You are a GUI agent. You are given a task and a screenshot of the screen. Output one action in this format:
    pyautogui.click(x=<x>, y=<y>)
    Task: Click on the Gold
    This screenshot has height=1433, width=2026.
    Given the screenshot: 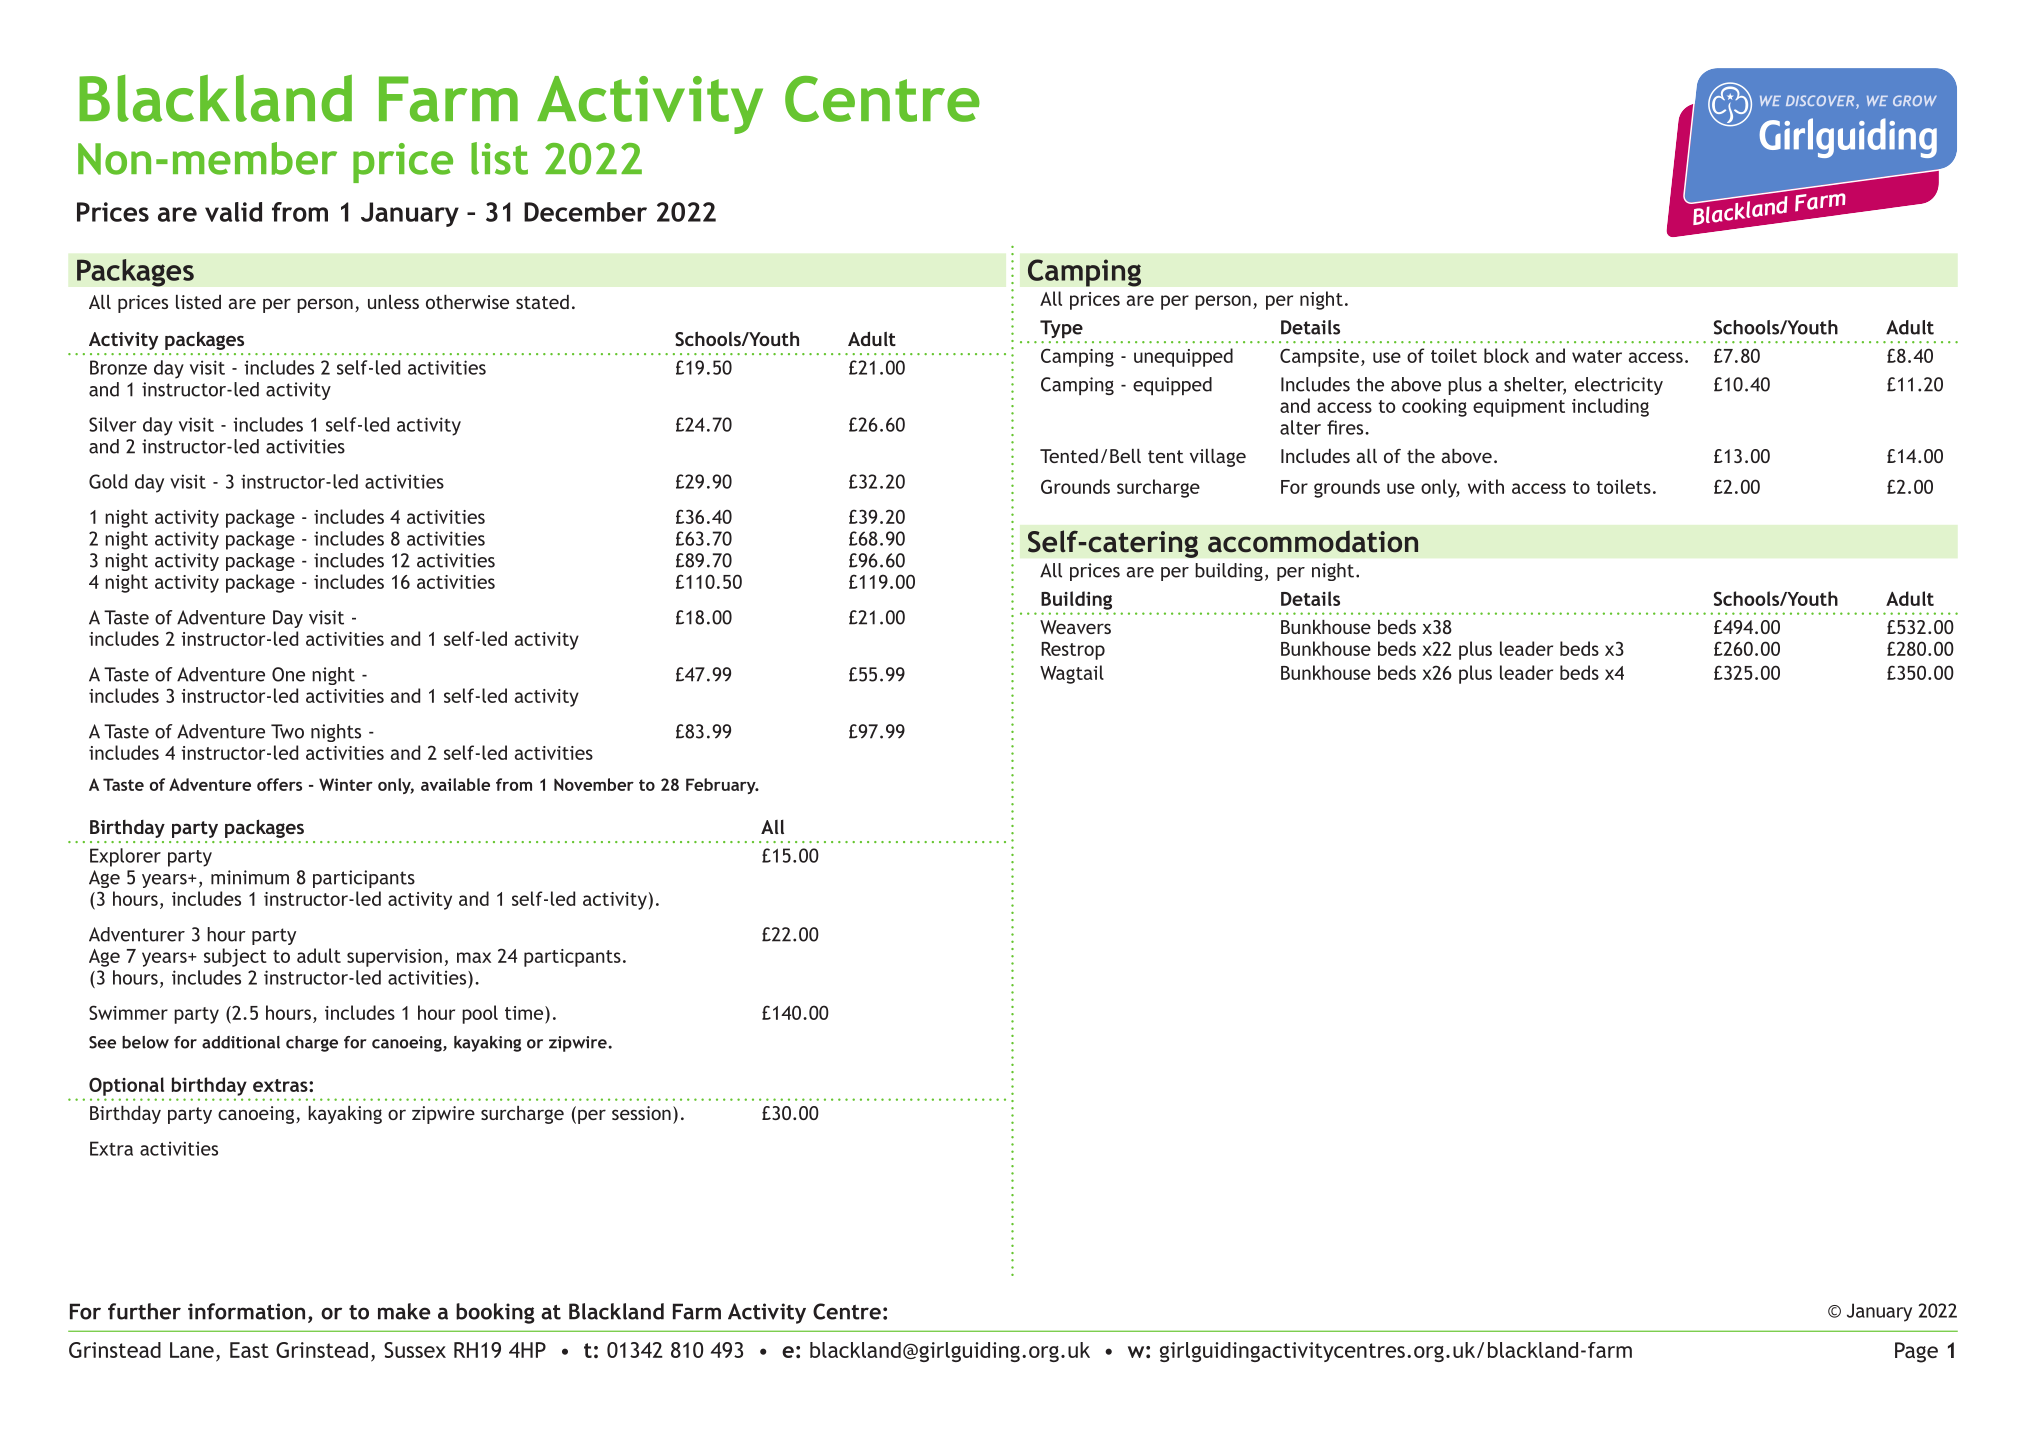 What is the action you would take?
    pyautogui.click(x=108, y=481)
